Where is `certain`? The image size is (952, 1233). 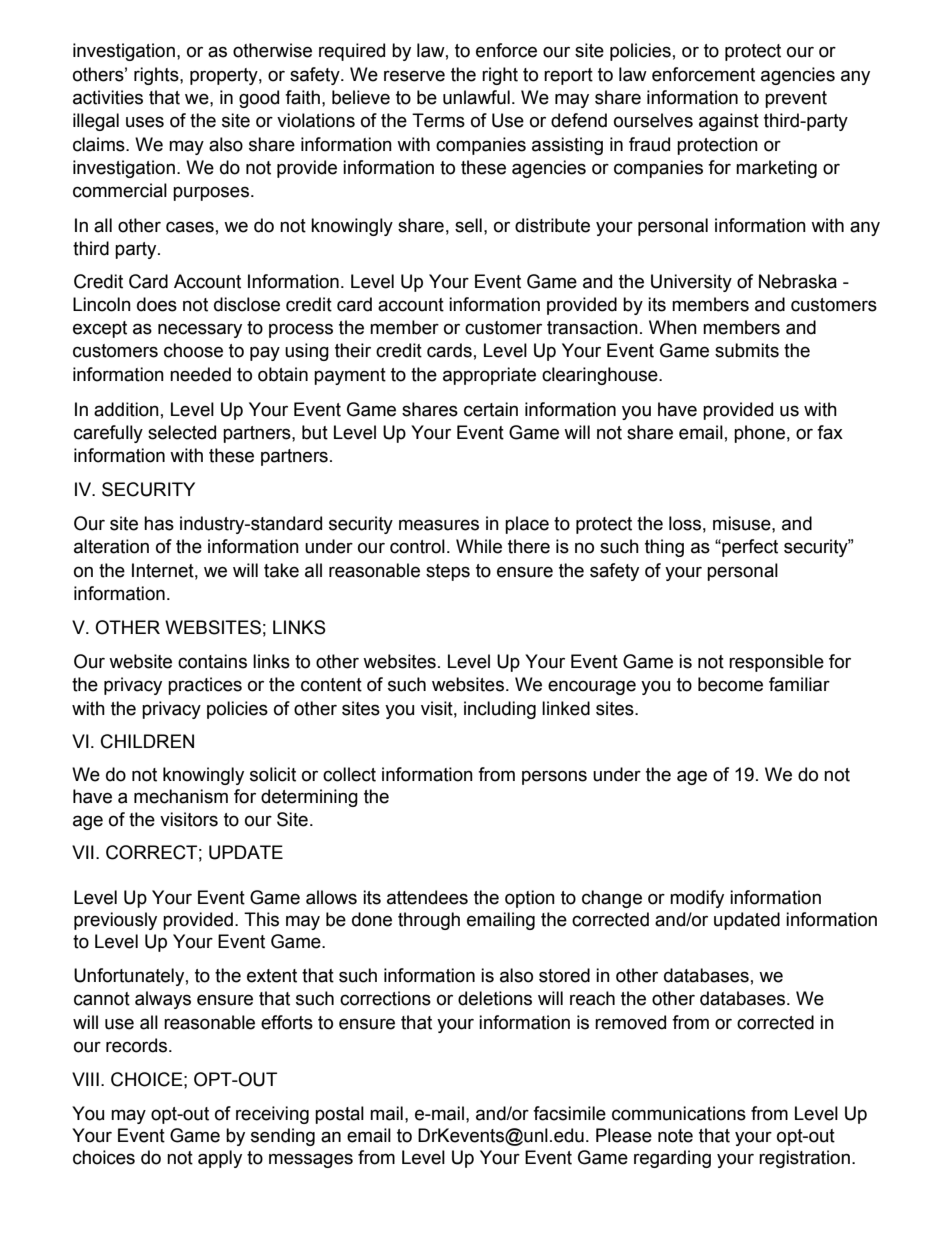 certain is located at coordinates (491, 409).
